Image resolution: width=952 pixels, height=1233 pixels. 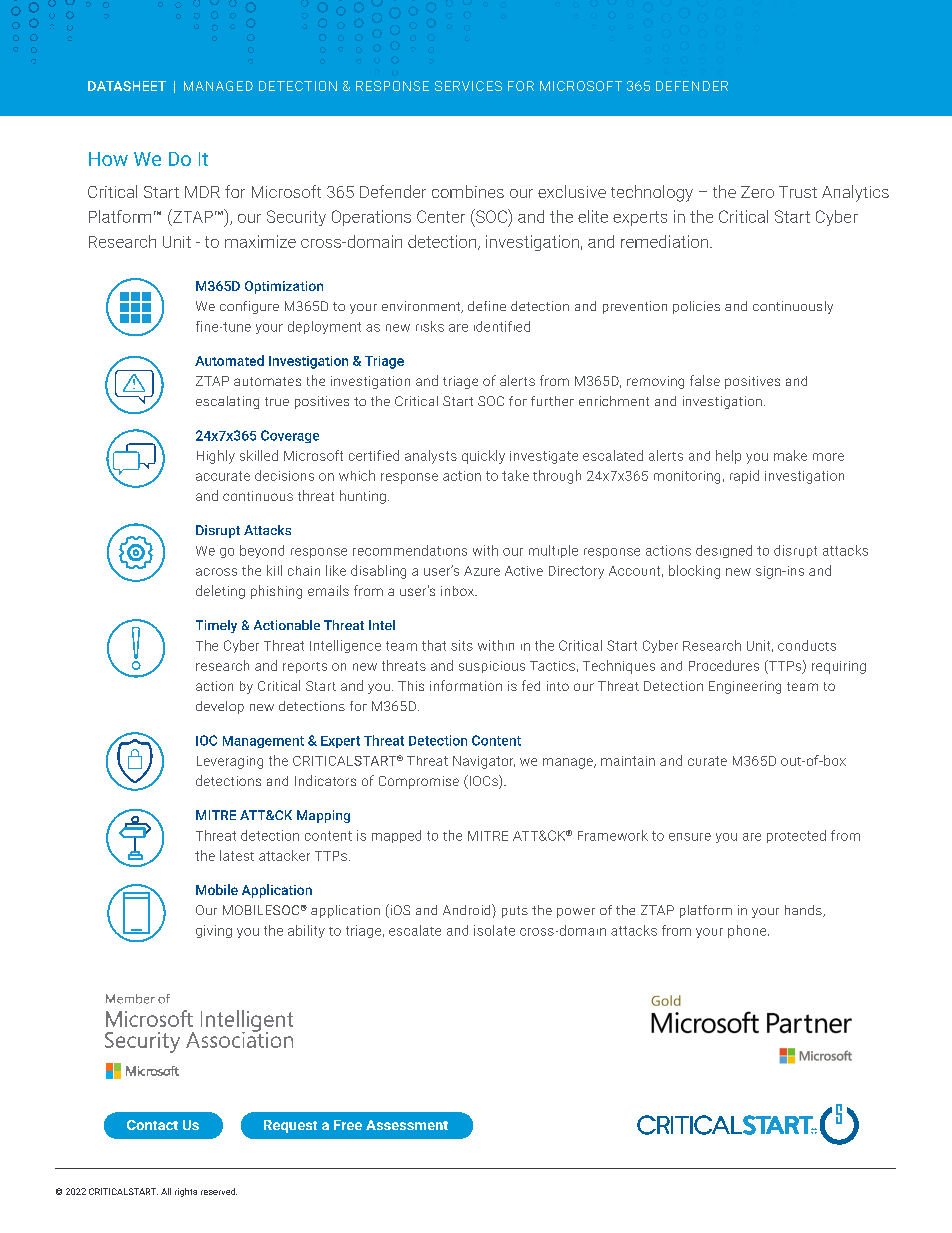 What do you see at coordinates (468, 86) in the screenshot?
I see `SERVICES` at bounding box center [468, 86].
